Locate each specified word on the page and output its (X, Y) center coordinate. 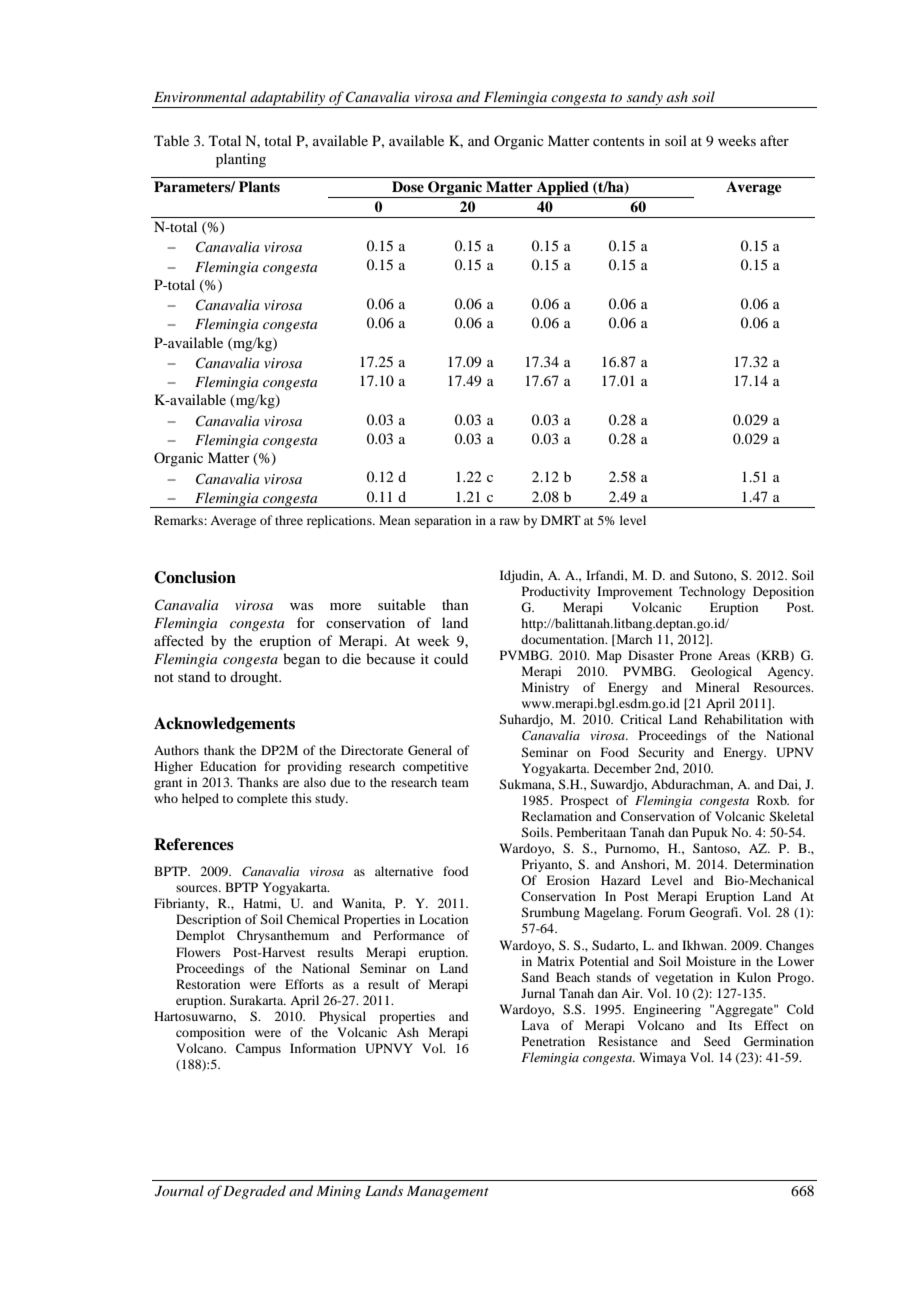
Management (448, 1192)
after (774, 140)
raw (509, 521)
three (289, 520)
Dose (408, 186)
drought (255, 678)
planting (241, 160)
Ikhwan (704, 945)
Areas (734, 655)
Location (443, 919)
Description (208, 920)
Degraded (254, 1192)
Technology (712, 592)
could (451, 658)
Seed (717, 1041)
